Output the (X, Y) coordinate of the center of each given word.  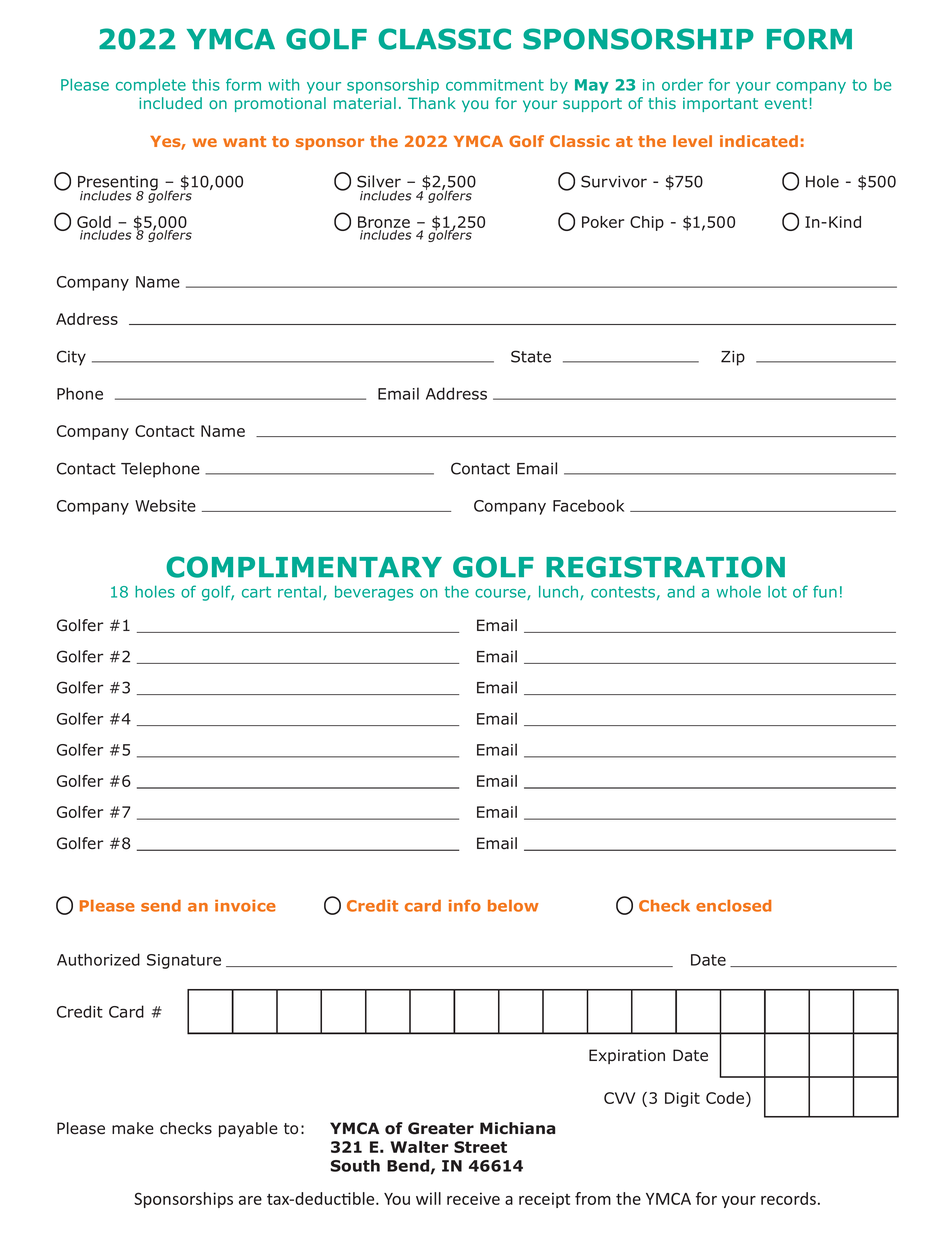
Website (165, 505)
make (133, 1128)
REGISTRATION (665, 567)
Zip (733, 358)
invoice (245, 906)
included (170, 103)
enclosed (733, 906)
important (720, 104)
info (465, 906)
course (501, 594)
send (161, 906)
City (71, 358)
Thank (432, 103)
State (531, 356)
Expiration (627, 1056)
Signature (184, 961)
